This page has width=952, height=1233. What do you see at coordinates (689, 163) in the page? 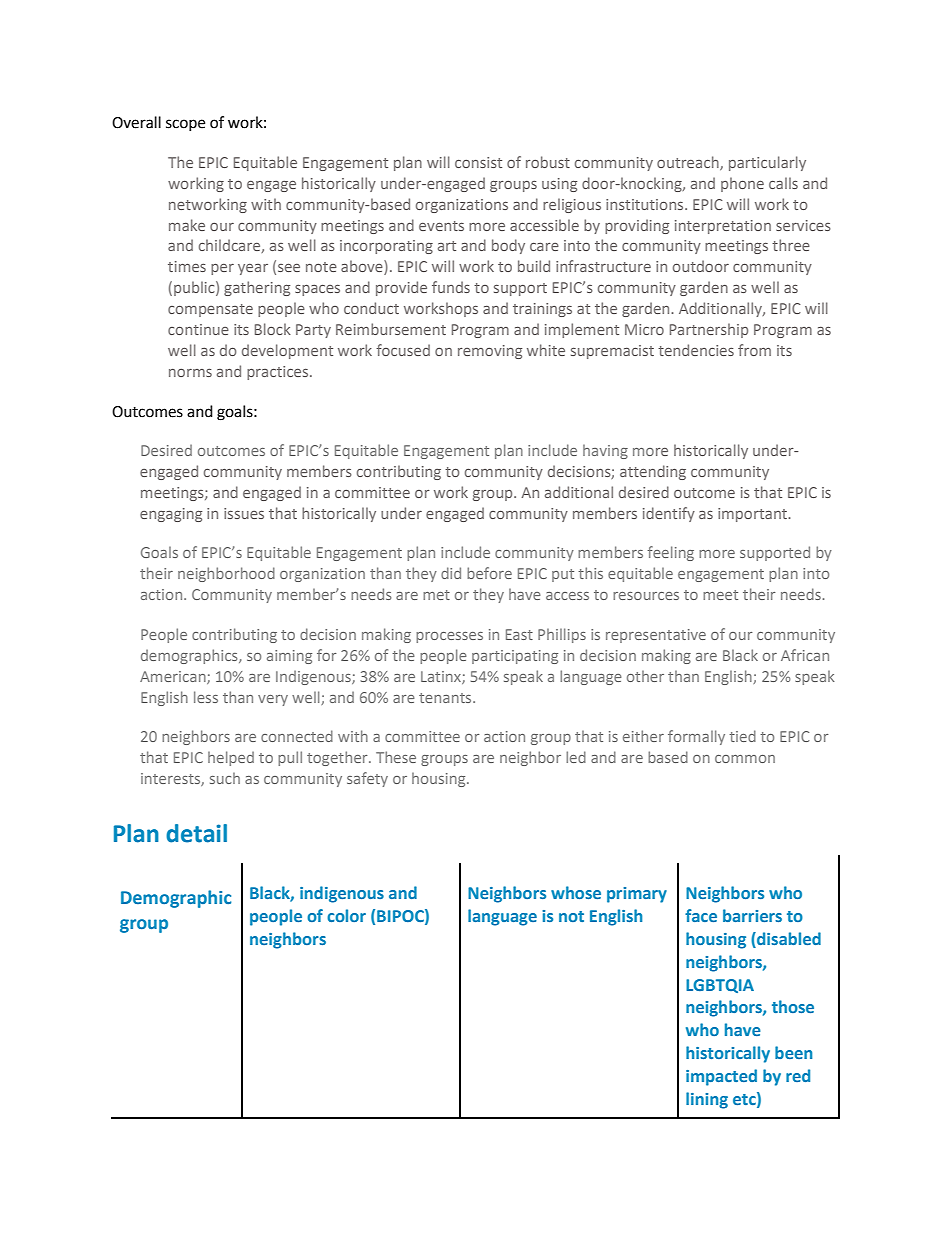
I see `outreach` at bounding box center [689, 163].
